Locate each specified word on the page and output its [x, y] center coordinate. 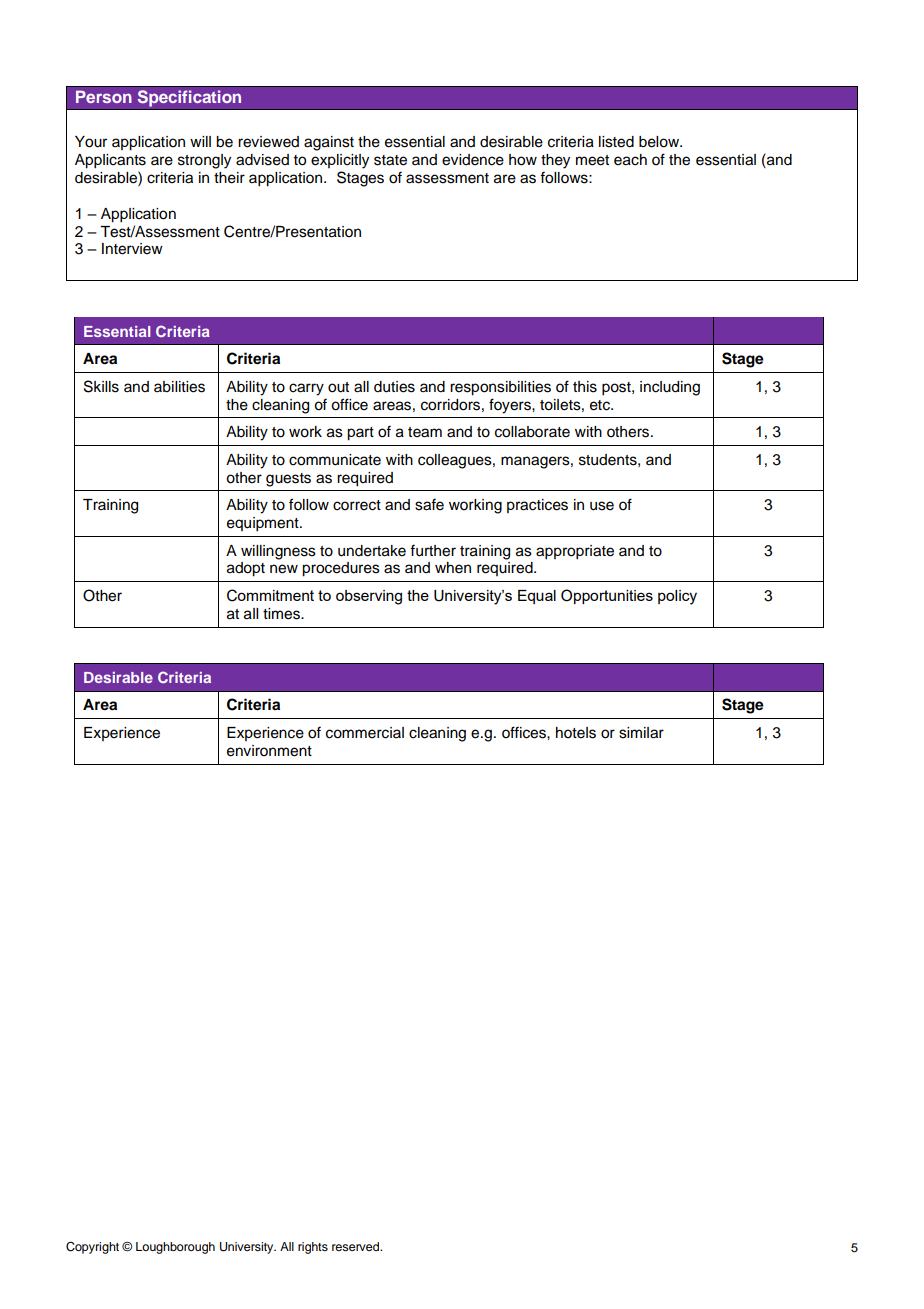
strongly [204, 161]
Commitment [270, 595]
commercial [365, 733]
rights [313, 1248]
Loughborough [175, 1248]
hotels [576, 733]
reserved [357, 1246]
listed [616, 142]
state [390, 160]
